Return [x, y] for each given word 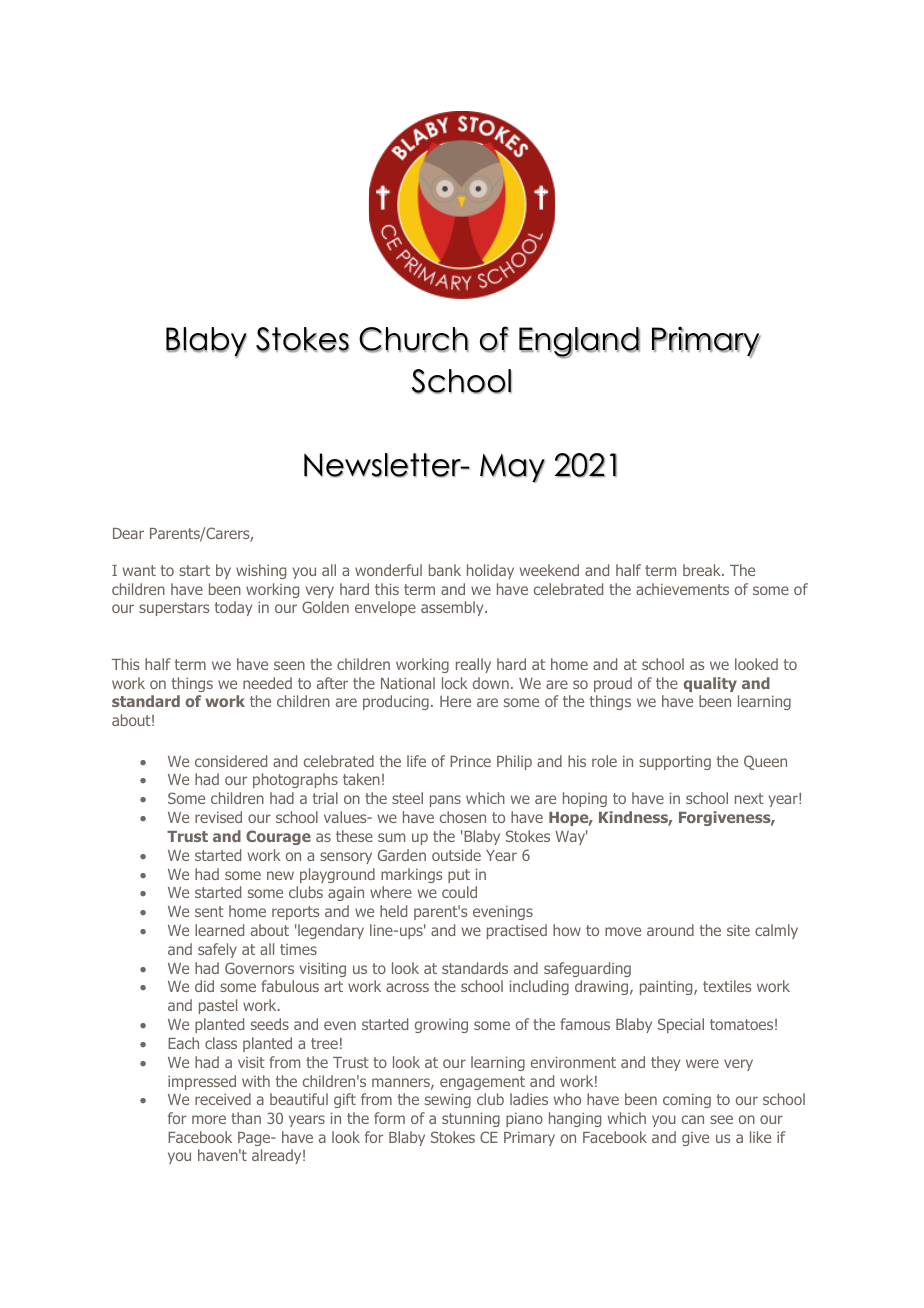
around [670, 930]
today [233, 608]
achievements [682, 589]
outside [456, 855]
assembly [453, 608]
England [579, 342]
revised [218, 817]
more [209, 1119]
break [703, 570]
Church [414, 340]
